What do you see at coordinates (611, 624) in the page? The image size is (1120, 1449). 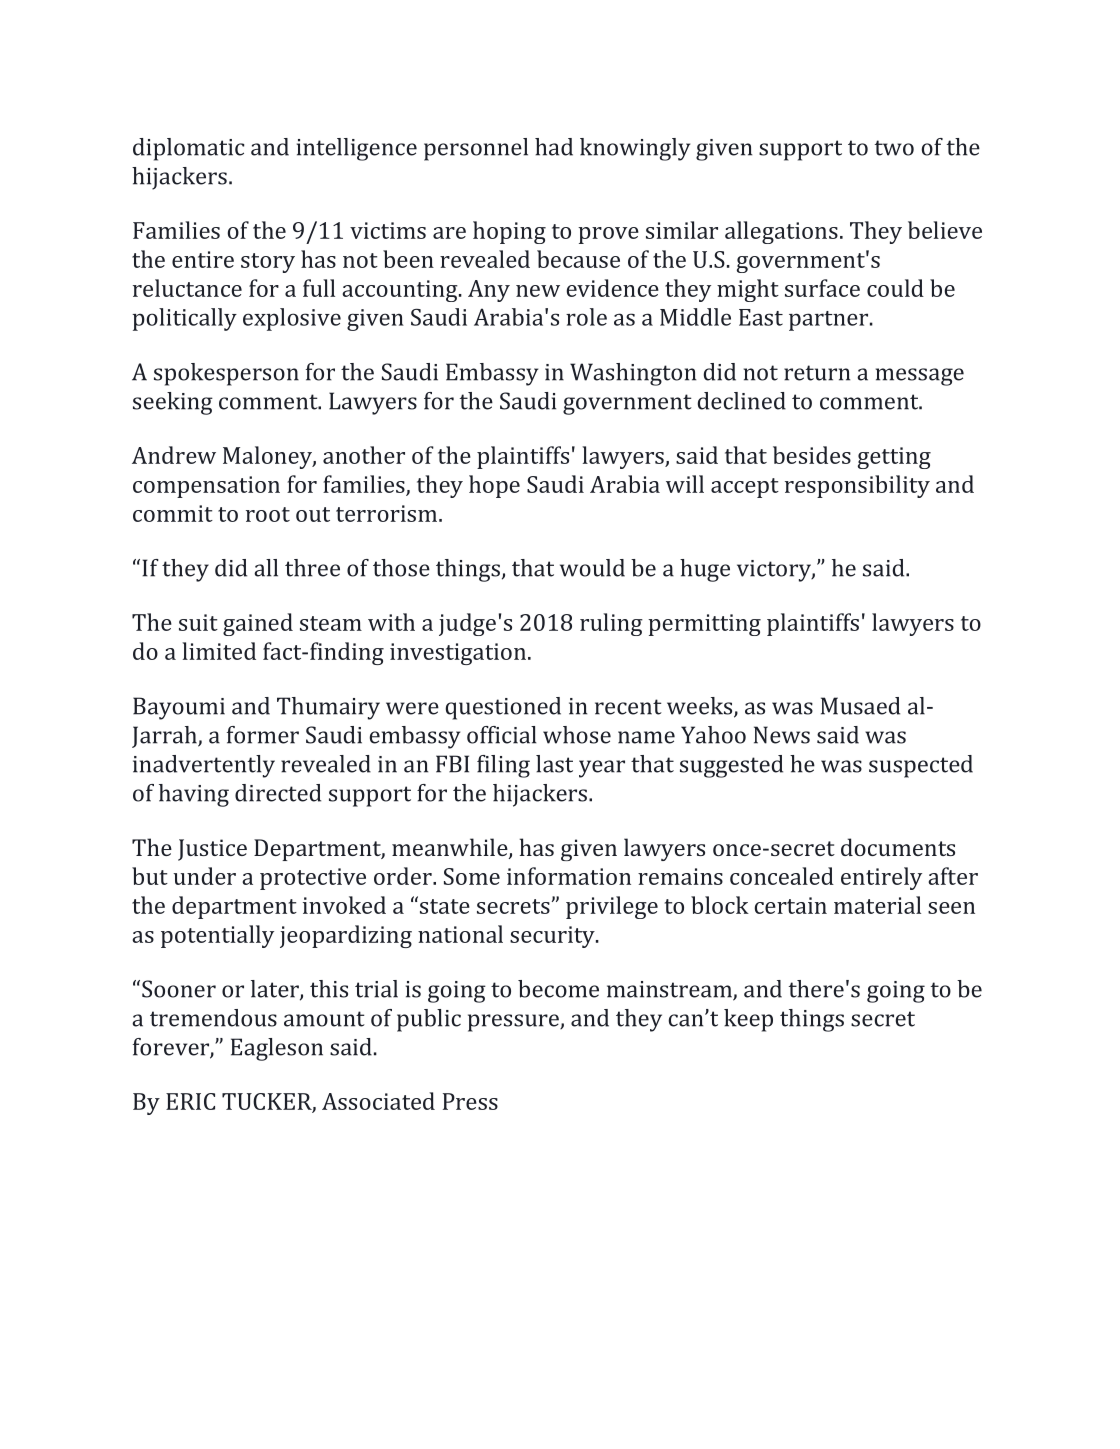 I see `ruling` at bounding box center [611, 624].
